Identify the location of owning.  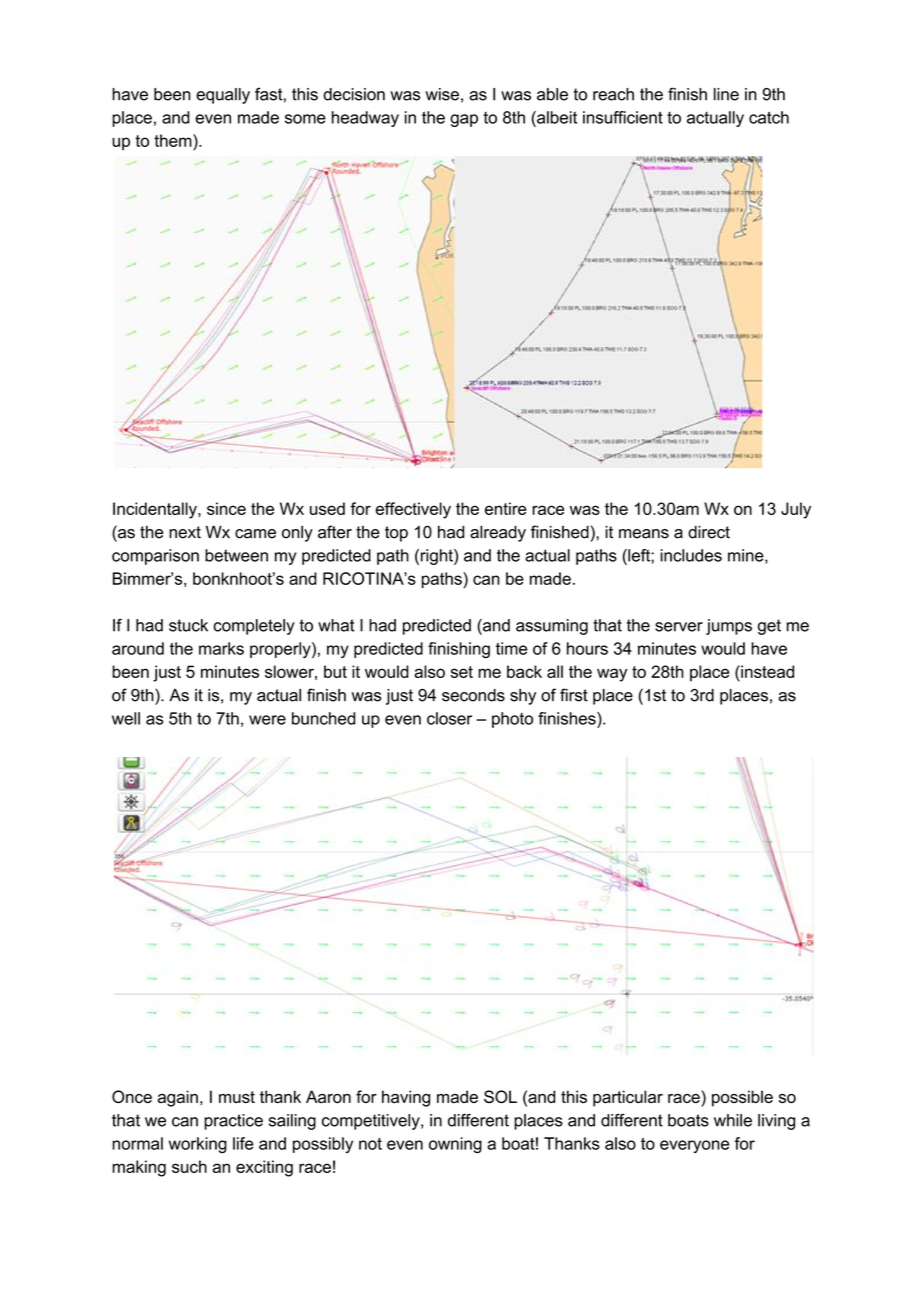
(455, 1145).
